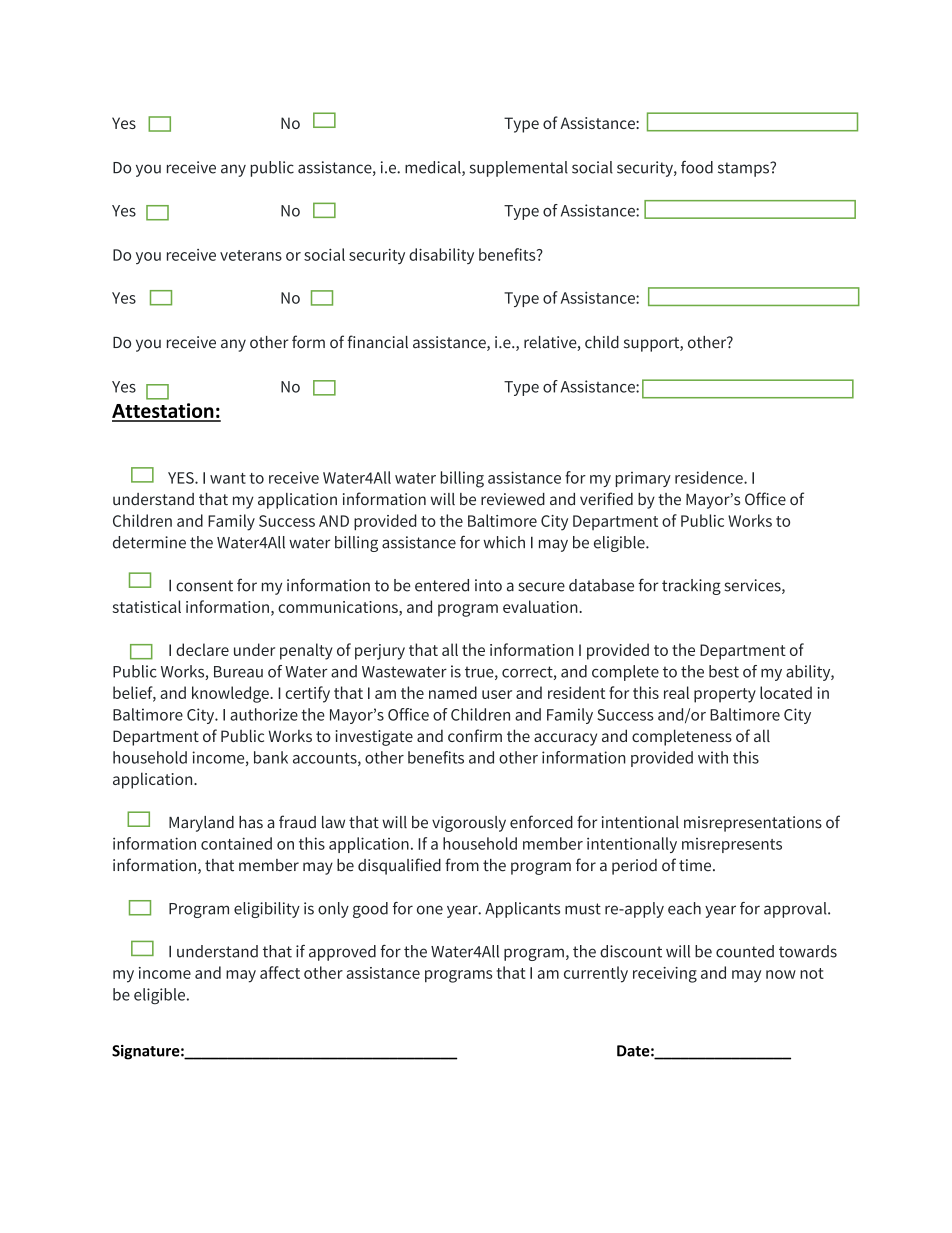  Describe the element at coordinates (745, 951) in the screenshot. I see `counted` at that location.
